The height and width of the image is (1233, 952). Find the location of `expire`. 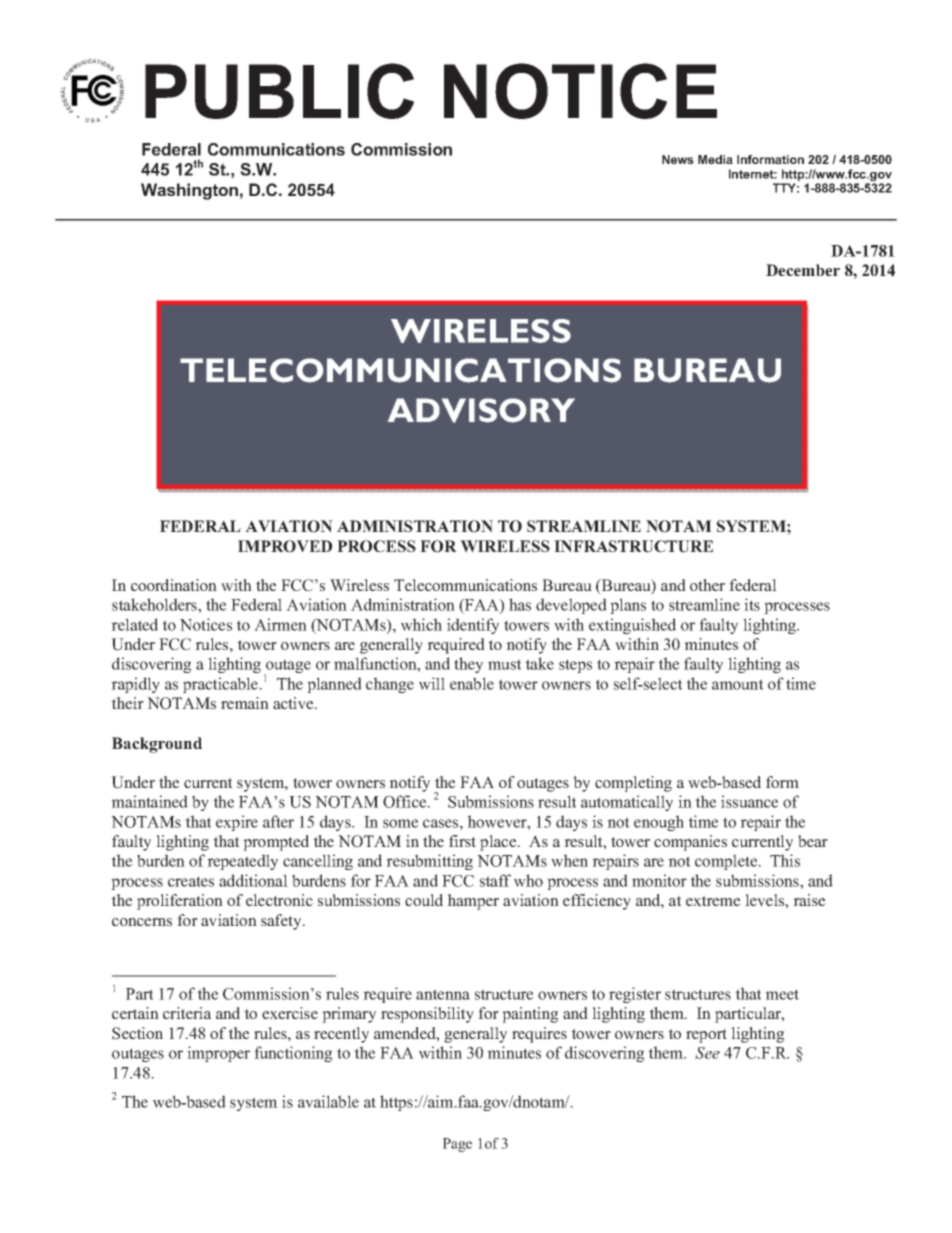

expire is located at coordinates (237, 823).
